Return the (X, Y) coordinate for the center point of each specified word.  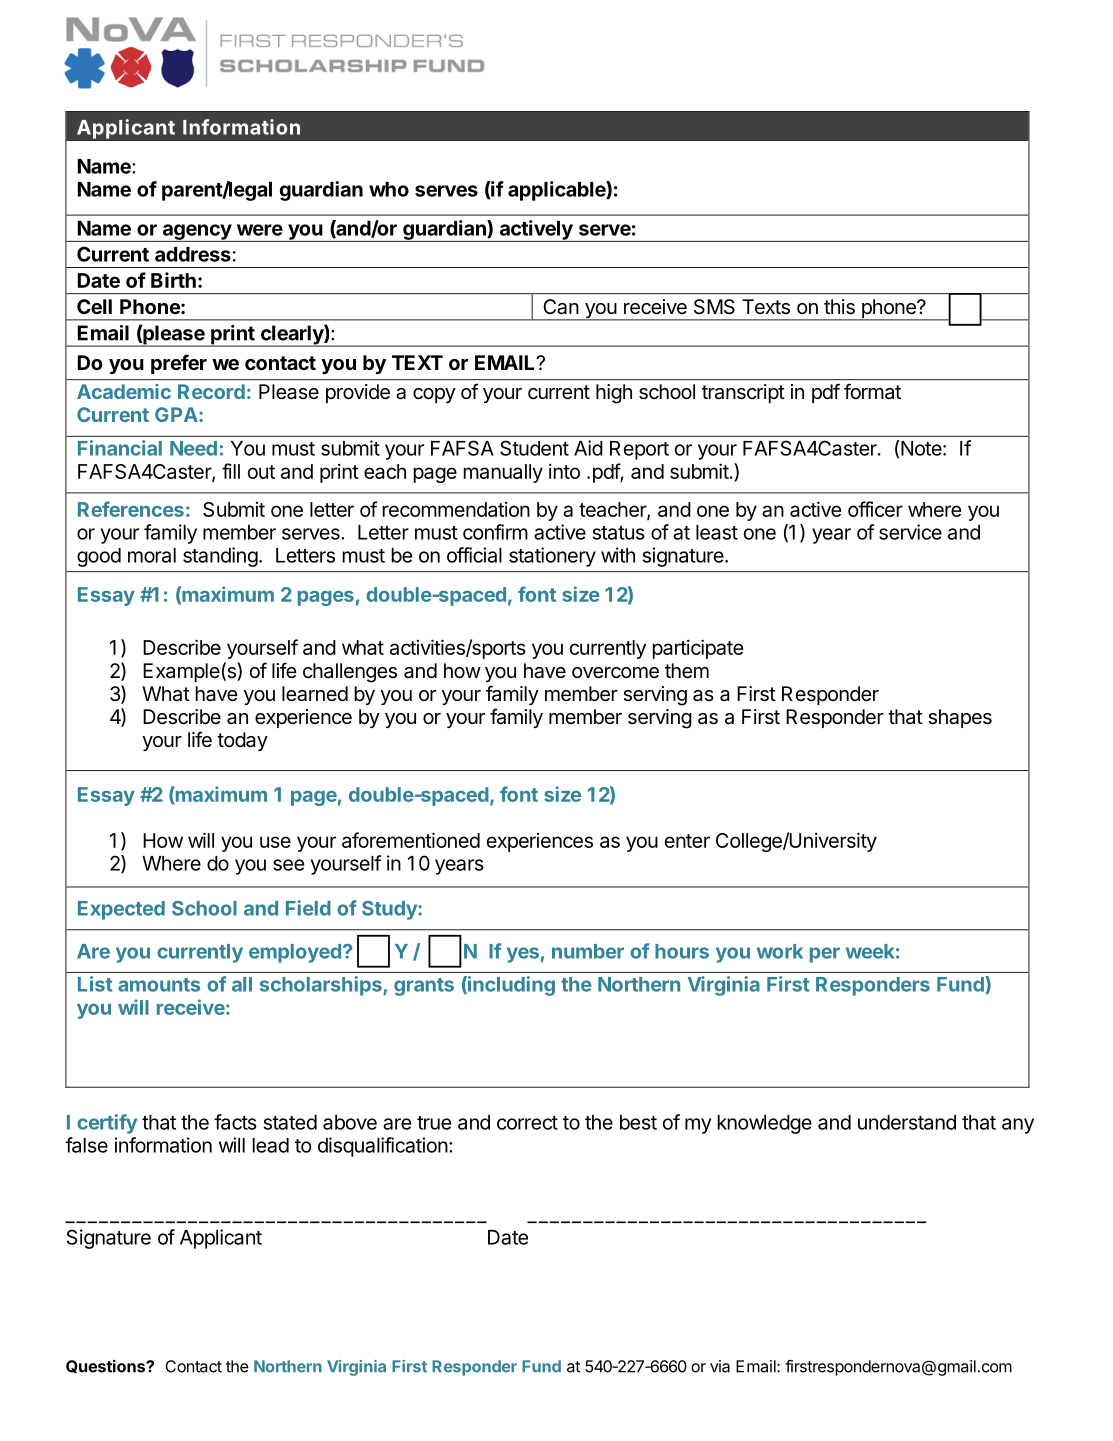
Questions (106, 1367)
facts (235, 1122)
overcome (615, 673)
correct (527, 1123)
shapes (960, 718)
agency (196, 233)
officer (875, 509)
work (780, 951)
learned (315, 694)
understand (907, 1122)
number (588, 951)
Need (193, 448)
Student (534, 448)
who (389, 189)
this (839, 307)
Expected (121, 910)
